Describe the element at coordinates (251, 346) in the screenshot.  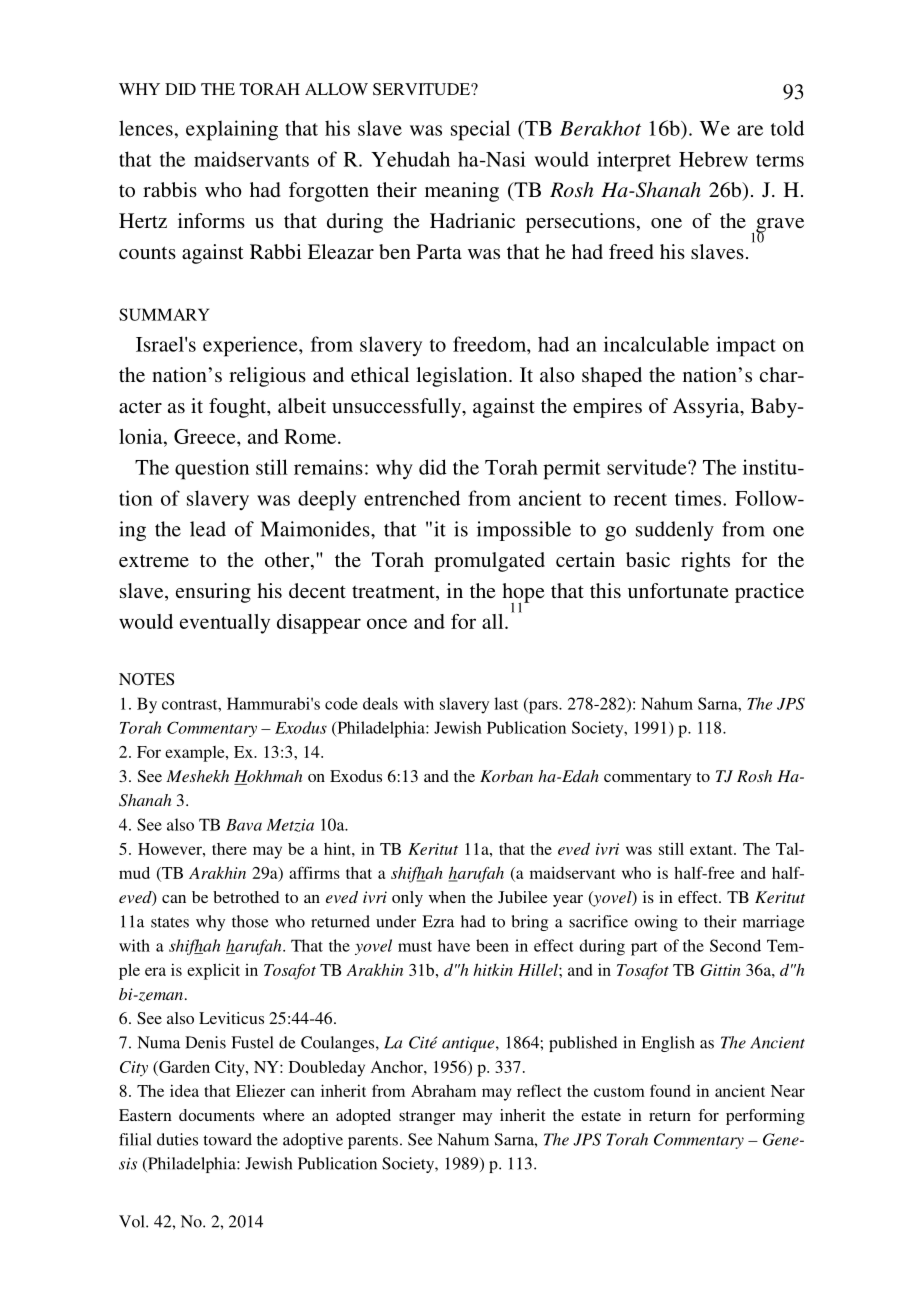
I see `experience` at that location.
